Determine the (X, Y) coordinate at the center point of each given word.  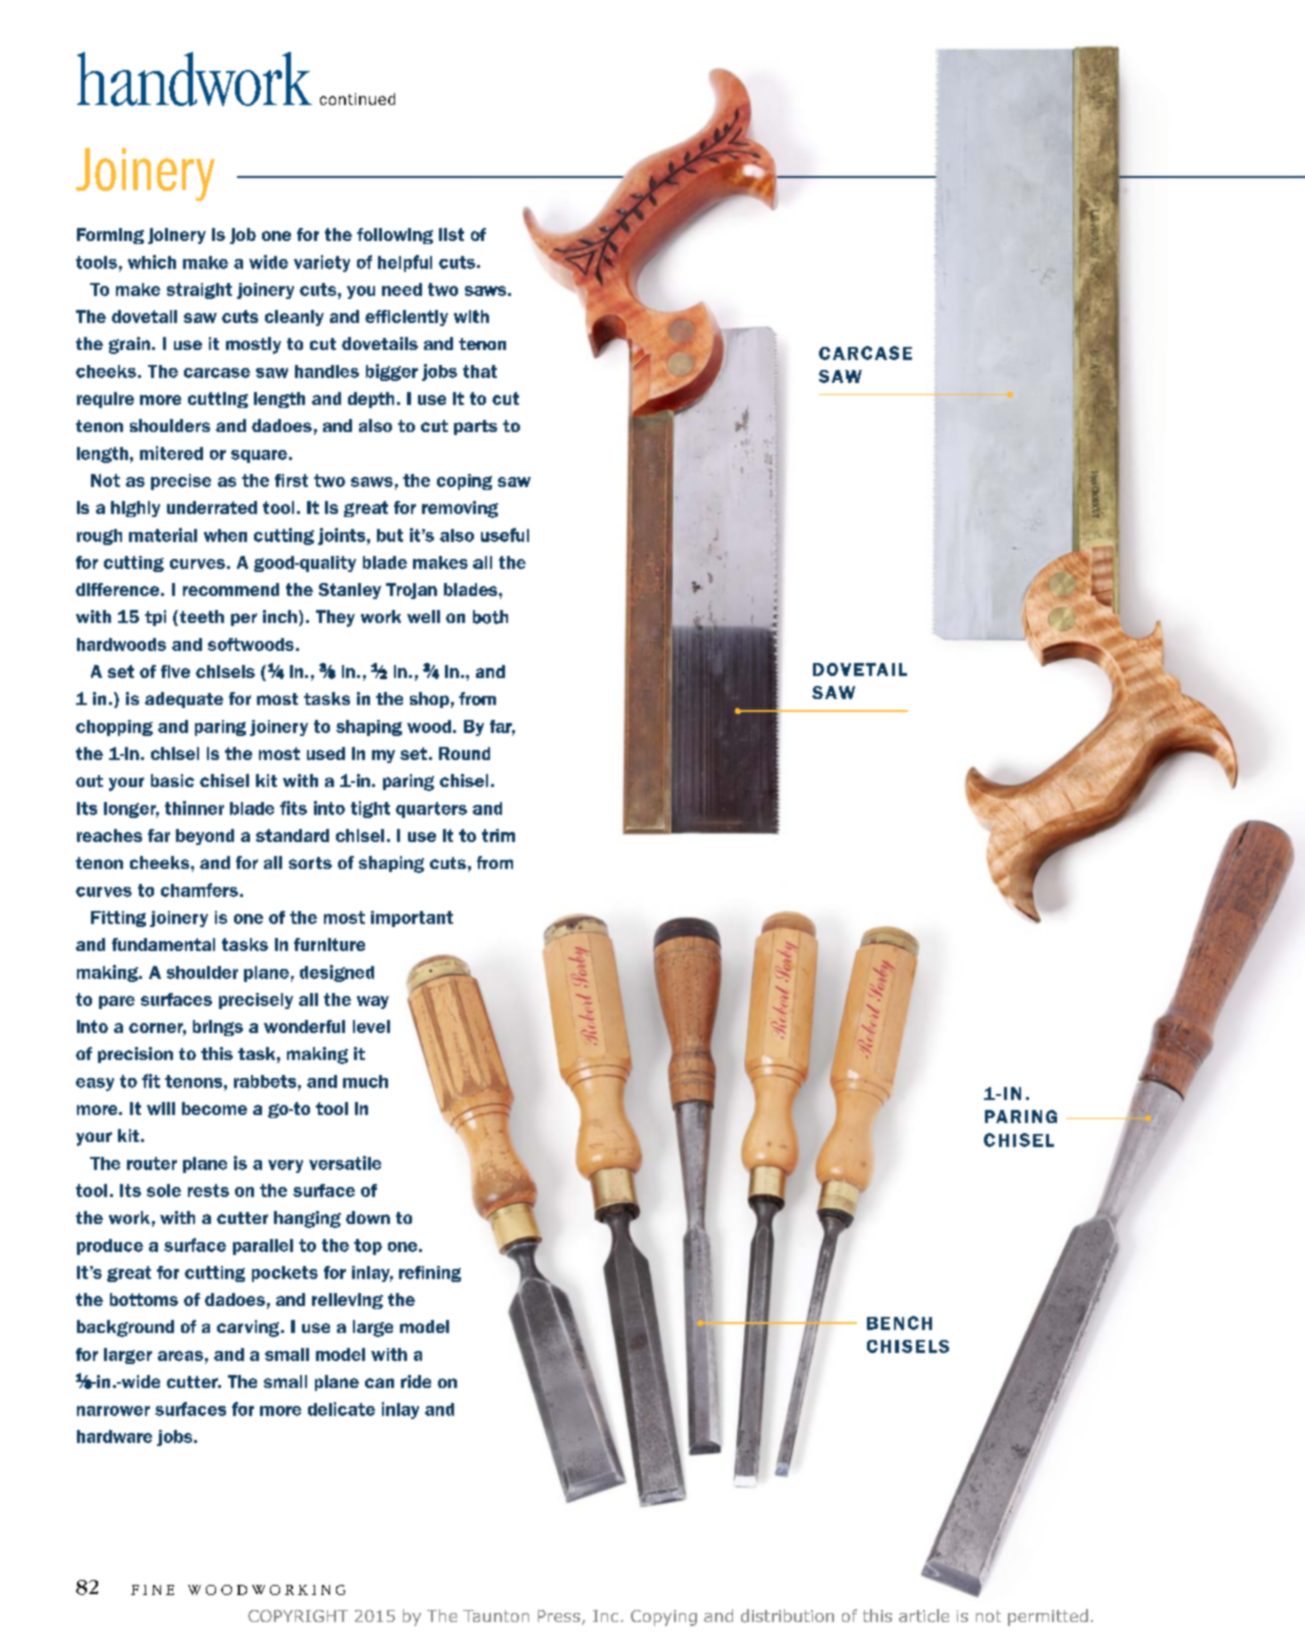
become (214, 1108)
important (412, 919)
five (175, 671)
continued (357, 99)
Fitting (118, 919)
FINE (152, 1590)
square (259, 456)
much (365, 1081)
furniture (329, 944)
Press (560, 1617)
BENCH (899, 1323)
